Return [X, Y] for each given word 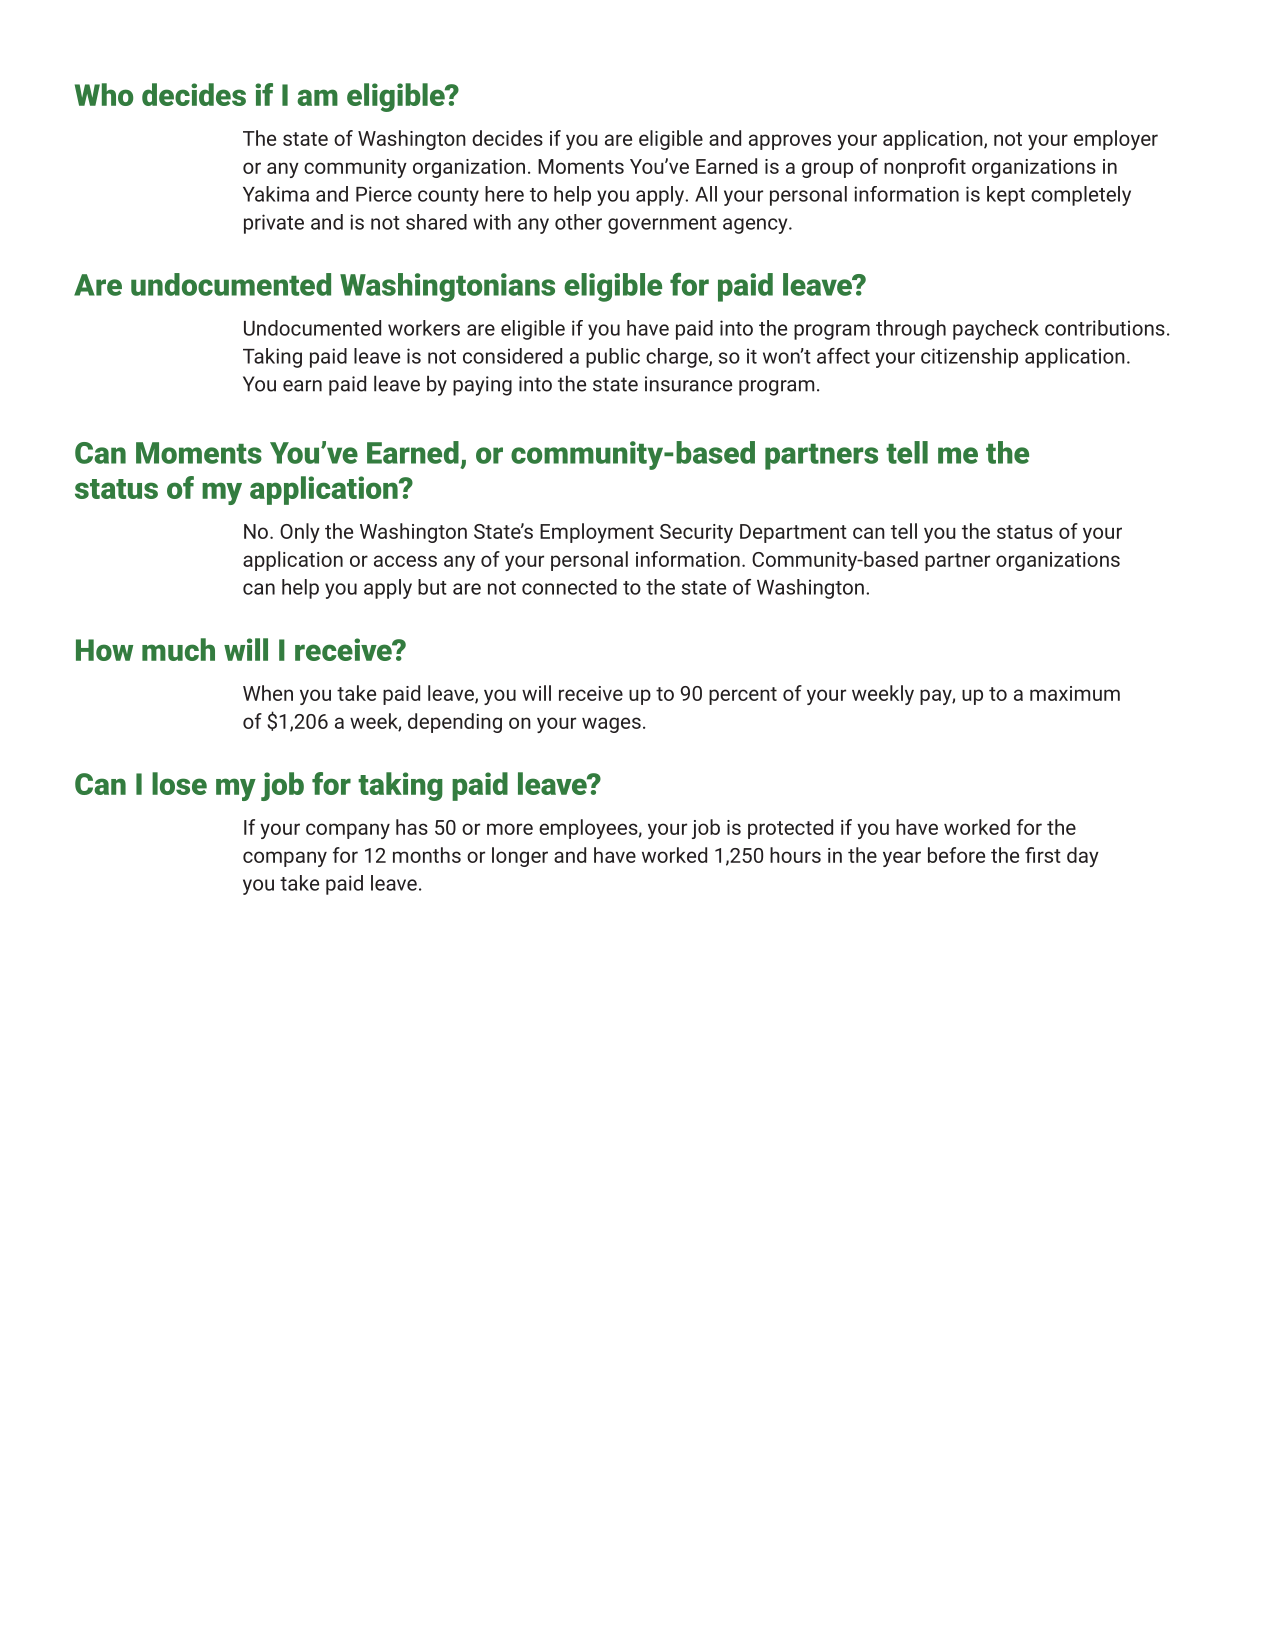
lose [179, 783]
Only [300, 533]
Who [104, 94]
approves [790, 142]
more [510, 829]
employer [1116, 140]
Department [793, 533]
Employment [597, 533]
